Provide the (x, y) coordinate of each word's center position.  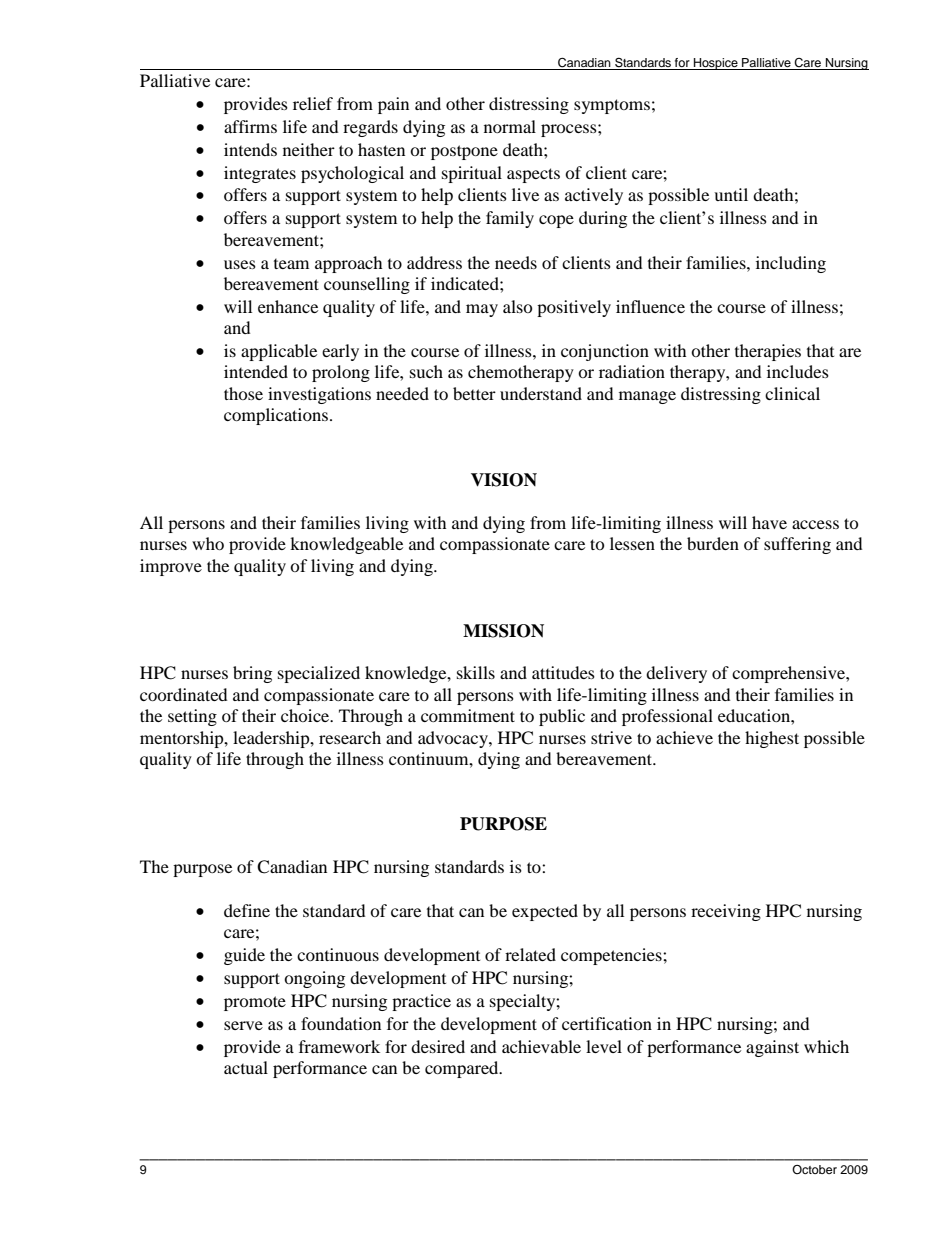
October (814, 1169)
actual (246, 1067)
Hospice (716, 64)
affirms (250, 126)
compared (463, 1069)
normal (510, 126)
